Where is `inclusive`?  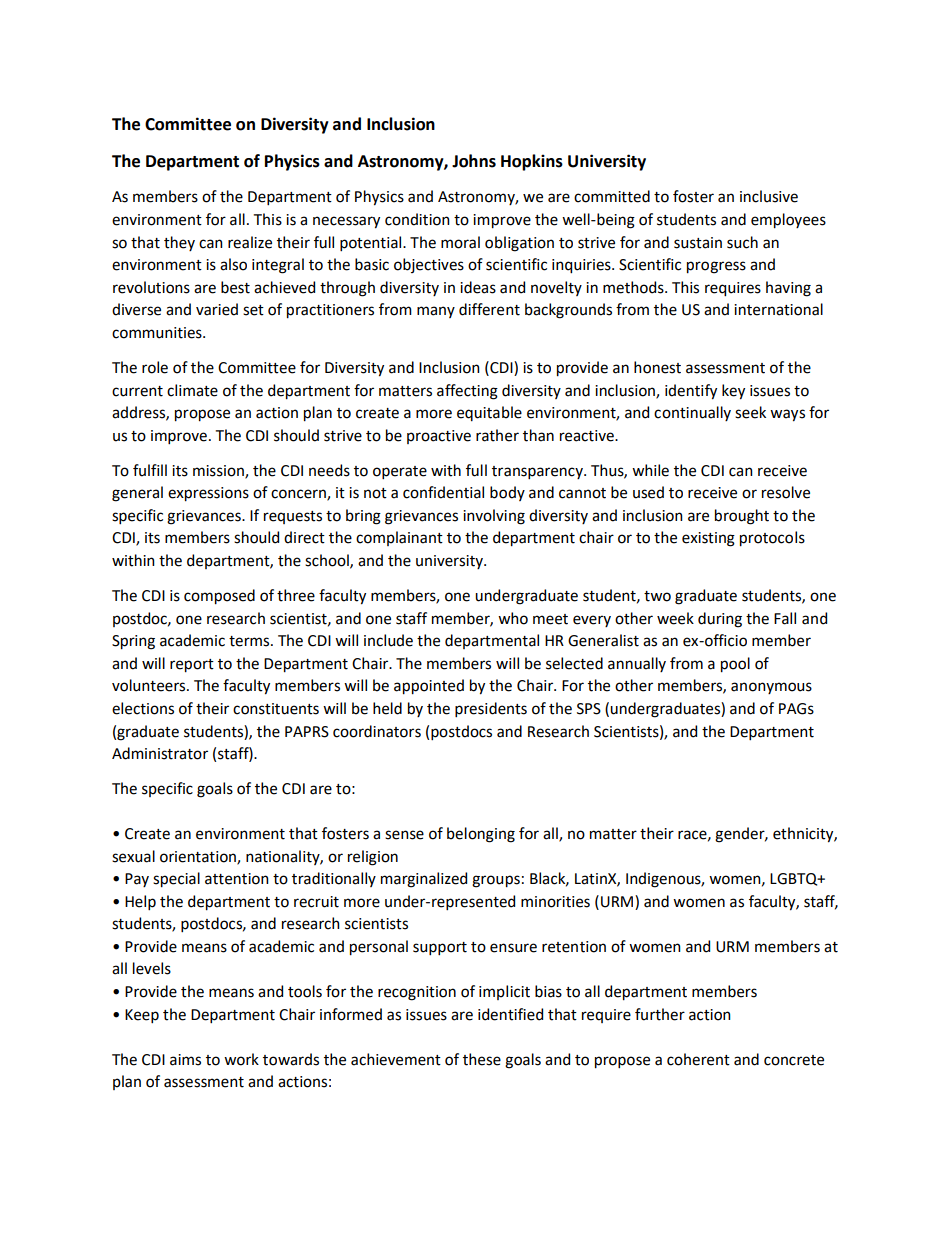
inclusive is located at coordinates (769, 196).
